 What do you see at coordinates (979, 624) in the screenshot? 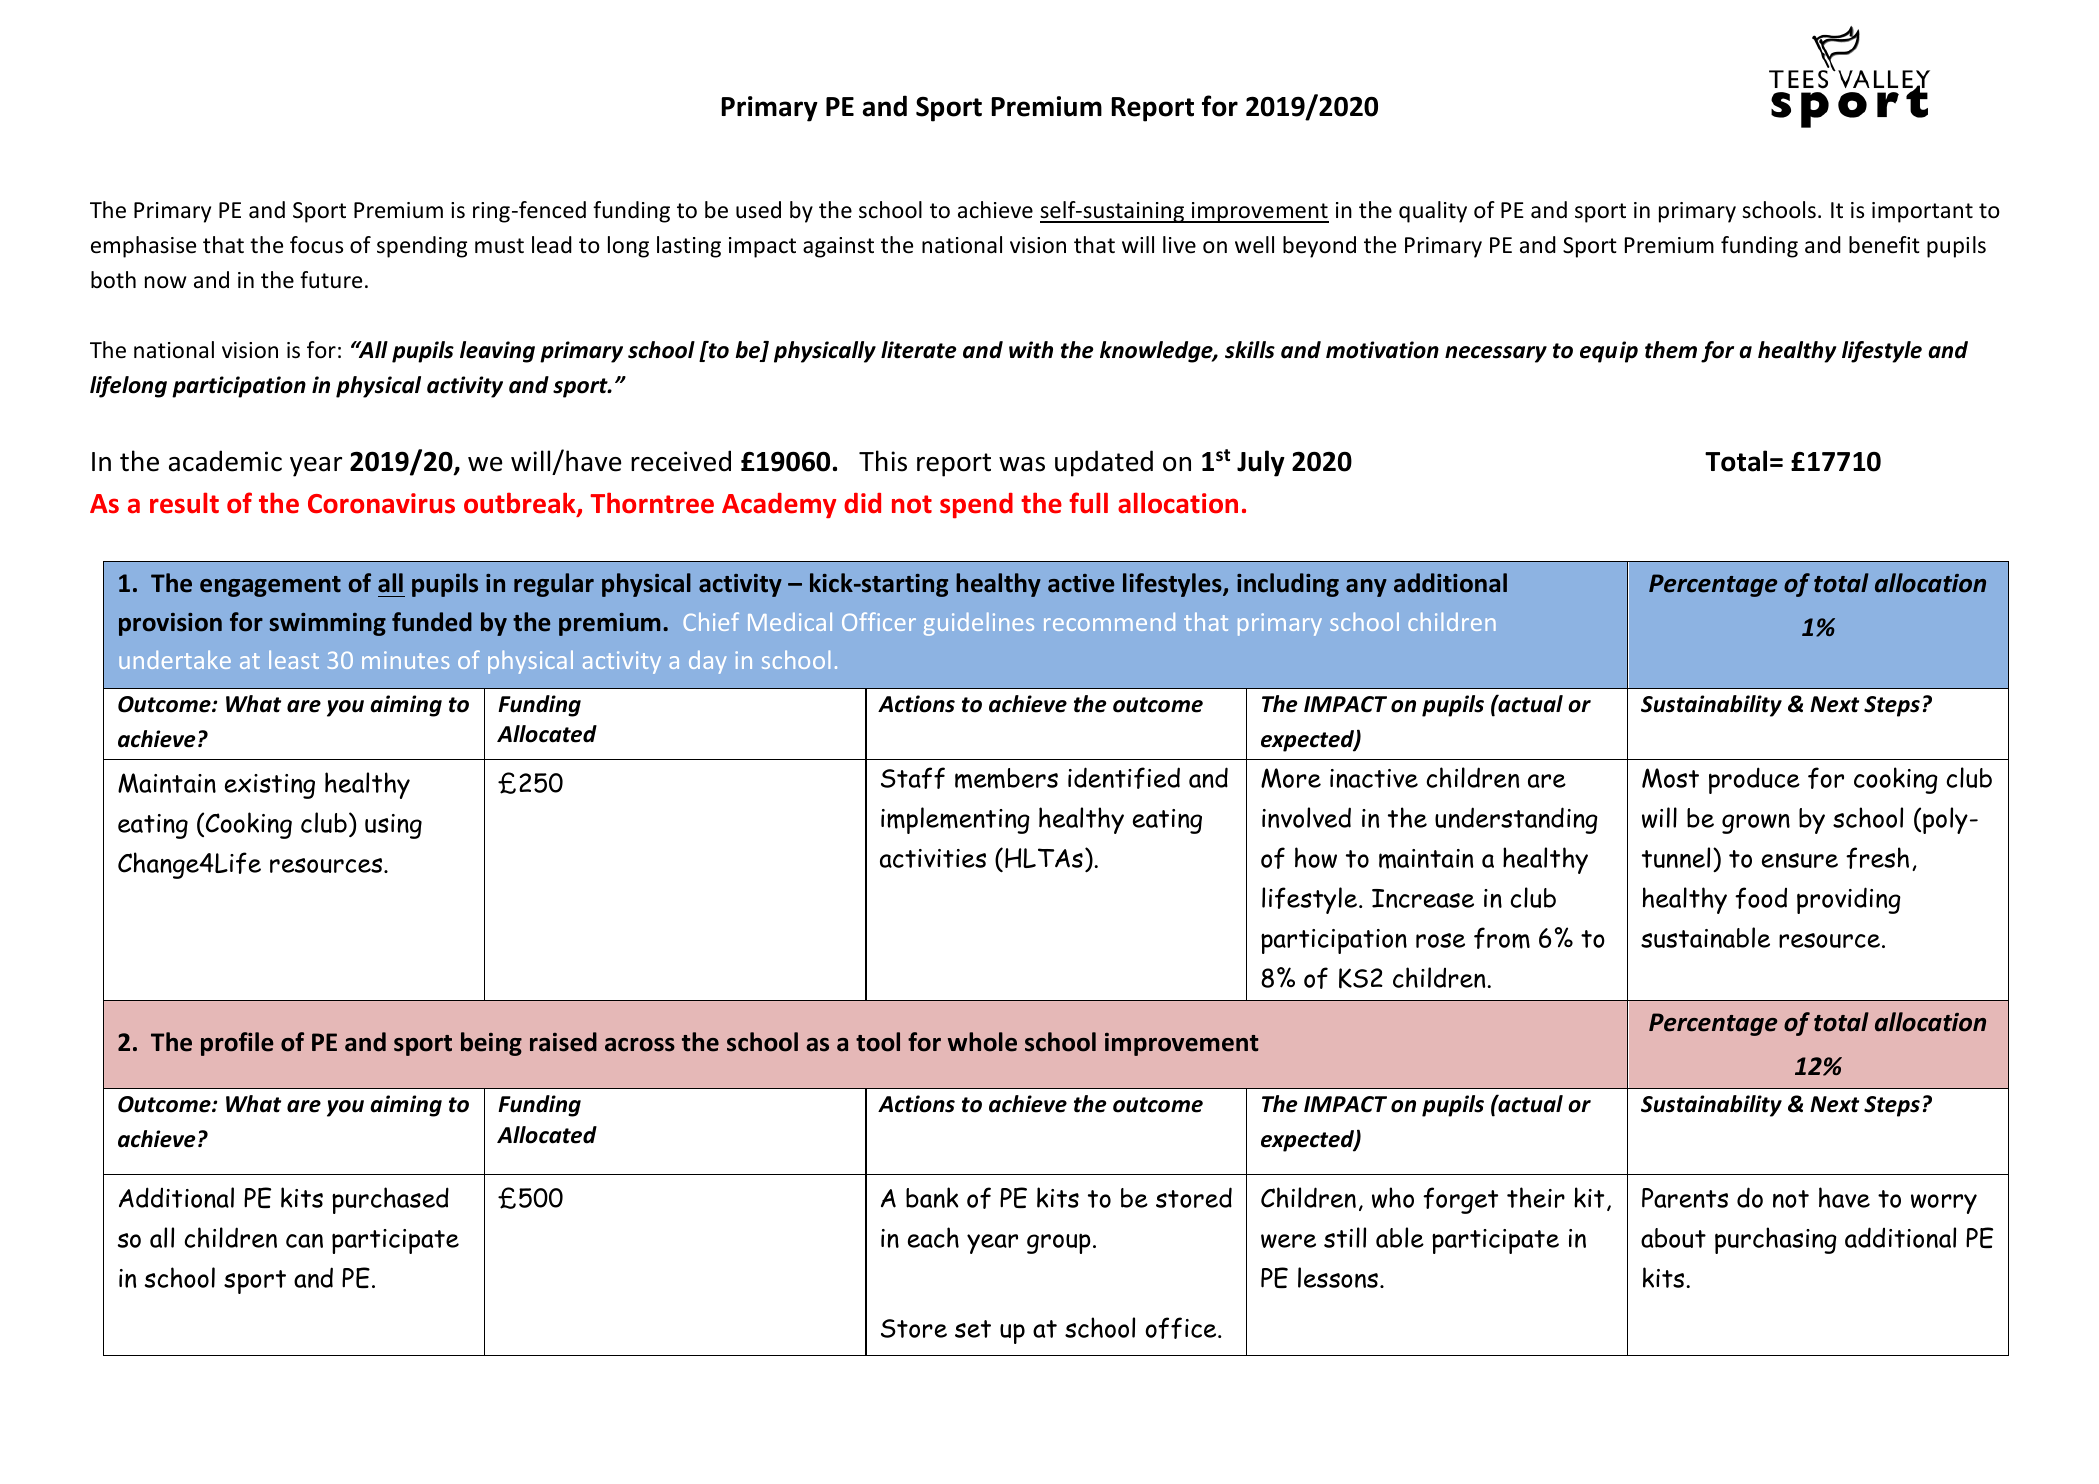
I see `guidelines` at bounding box center [979, 624].
